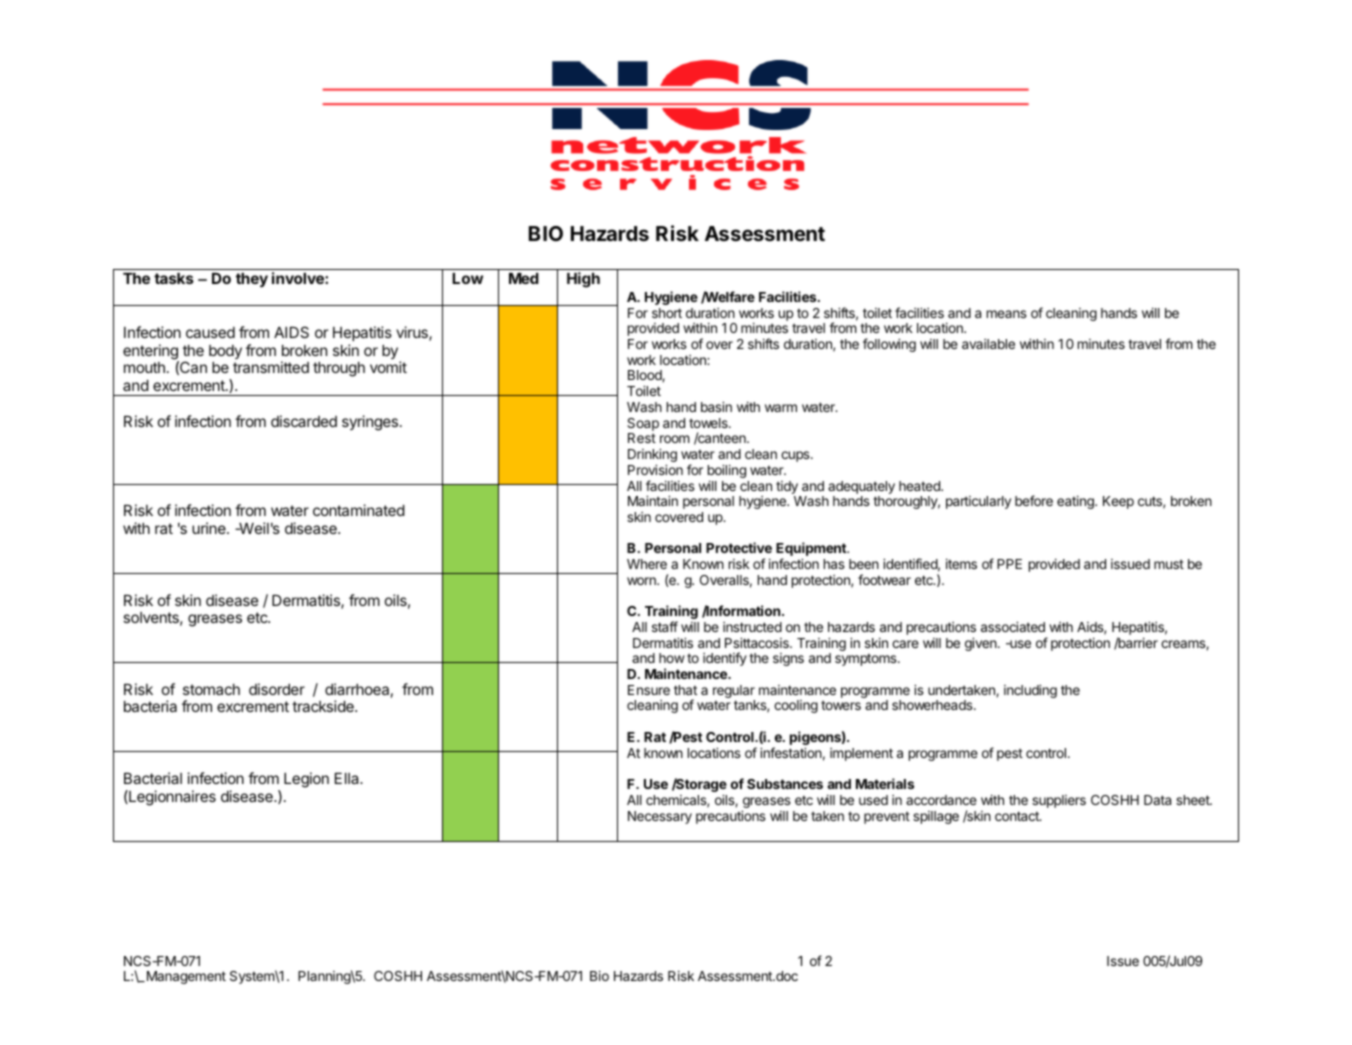 Image resolution: width=1352 pixels, height=1045 pixels. What do you see at coordinates (210, 528) in the page?
I see `urine` at bounding box center [210, 528].
